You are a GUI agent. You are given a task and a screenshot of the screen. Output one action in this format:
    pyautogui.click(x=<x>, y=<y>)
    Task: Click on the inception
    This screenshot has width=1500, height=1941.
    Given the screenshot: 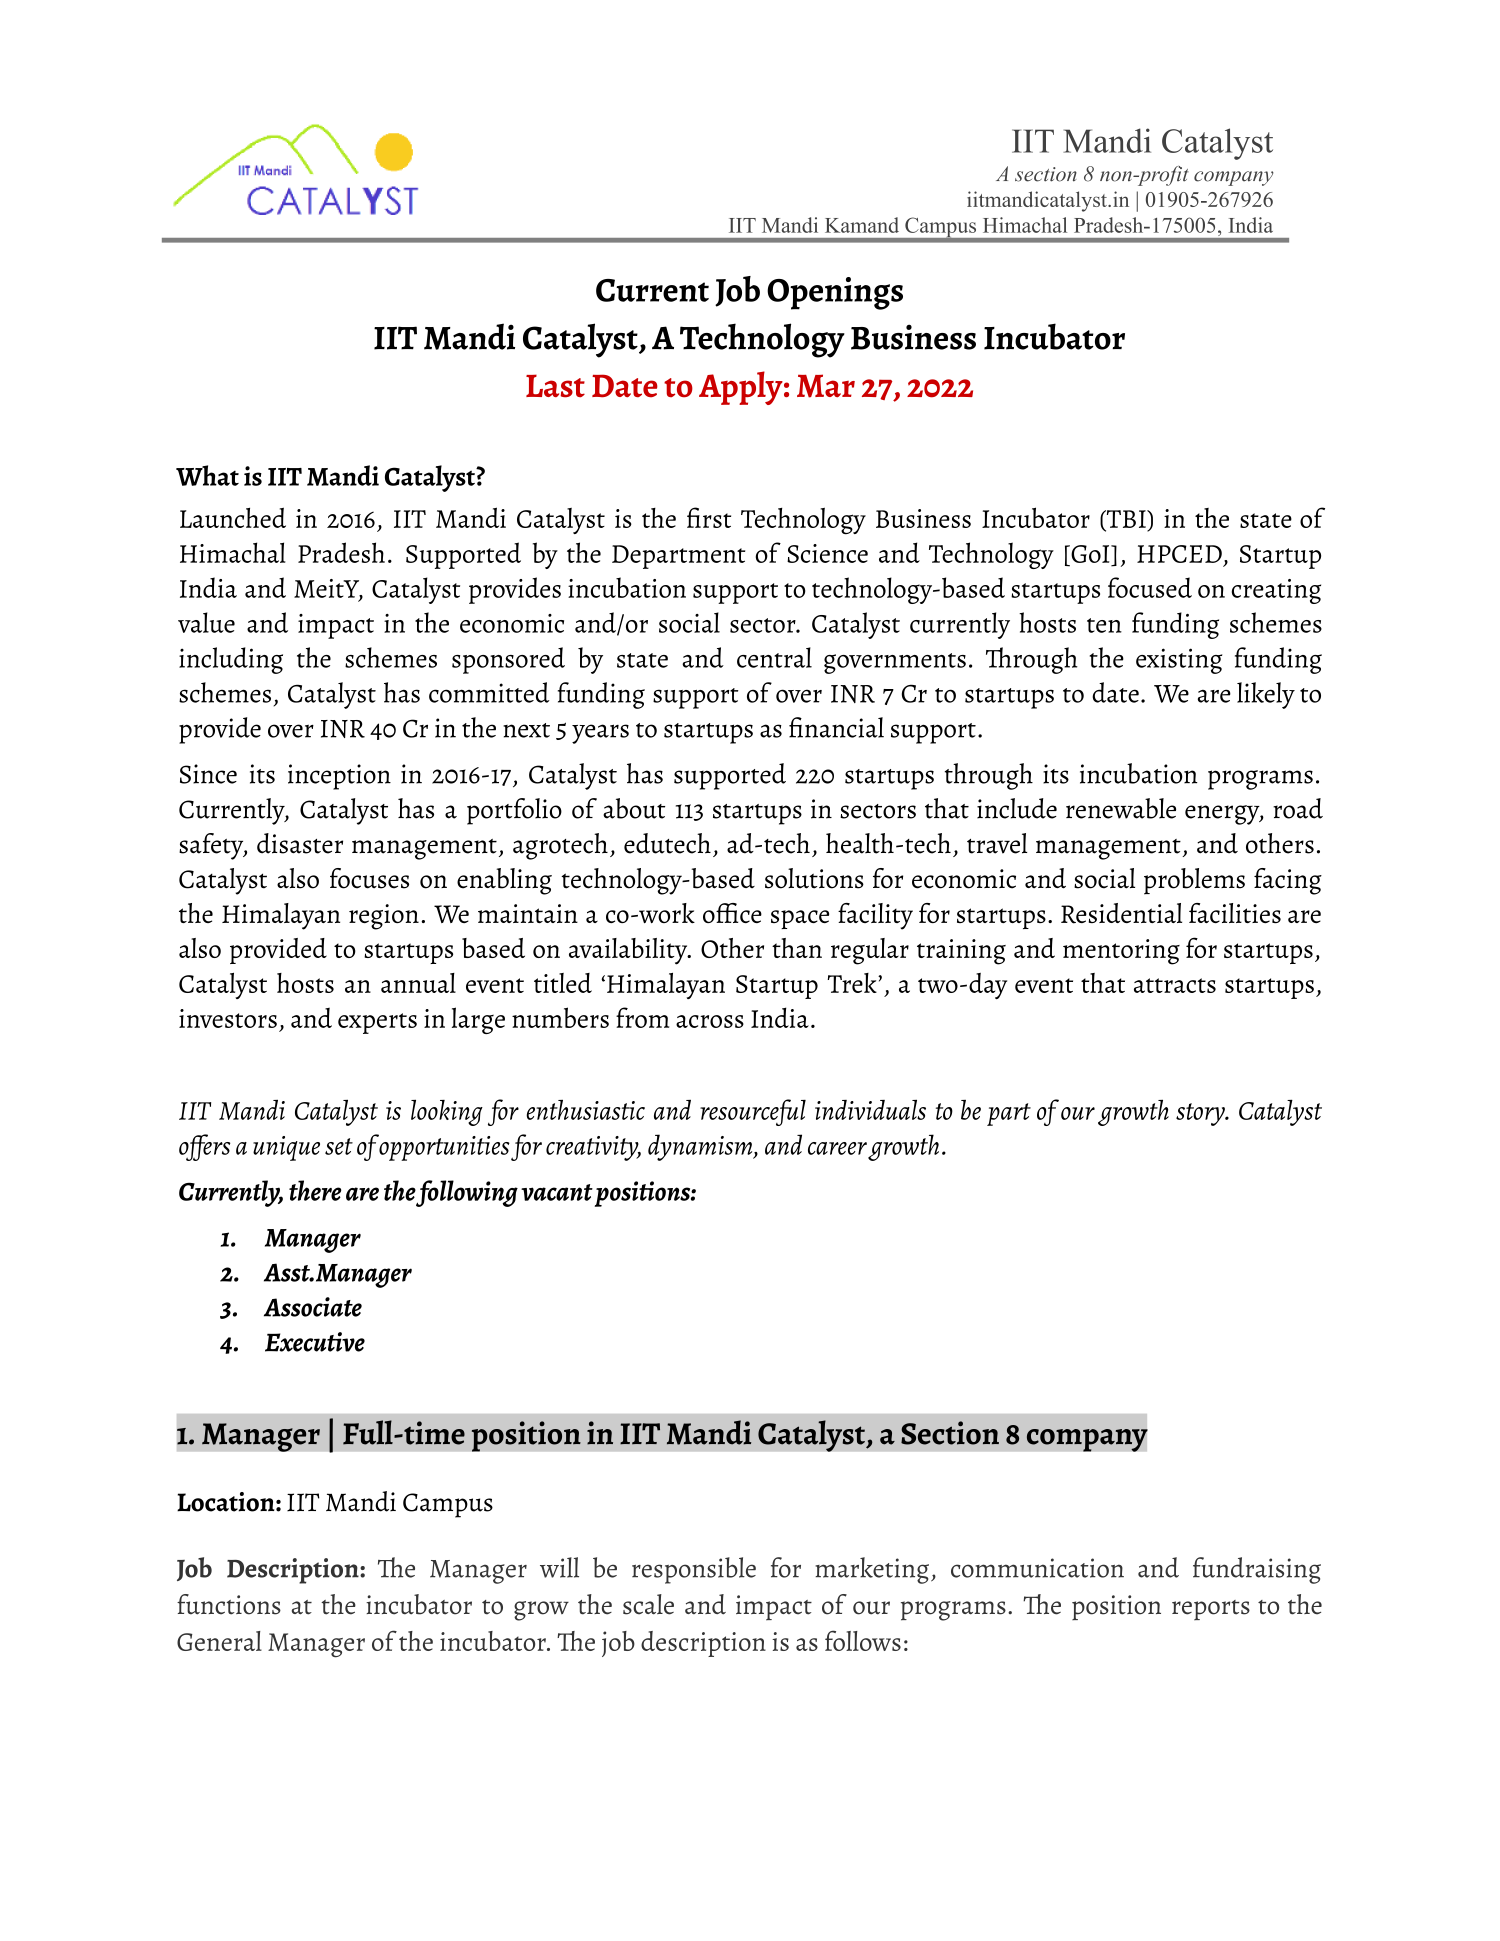 What is the action you would take?
    pyautogui.click(x=339, y=777)
